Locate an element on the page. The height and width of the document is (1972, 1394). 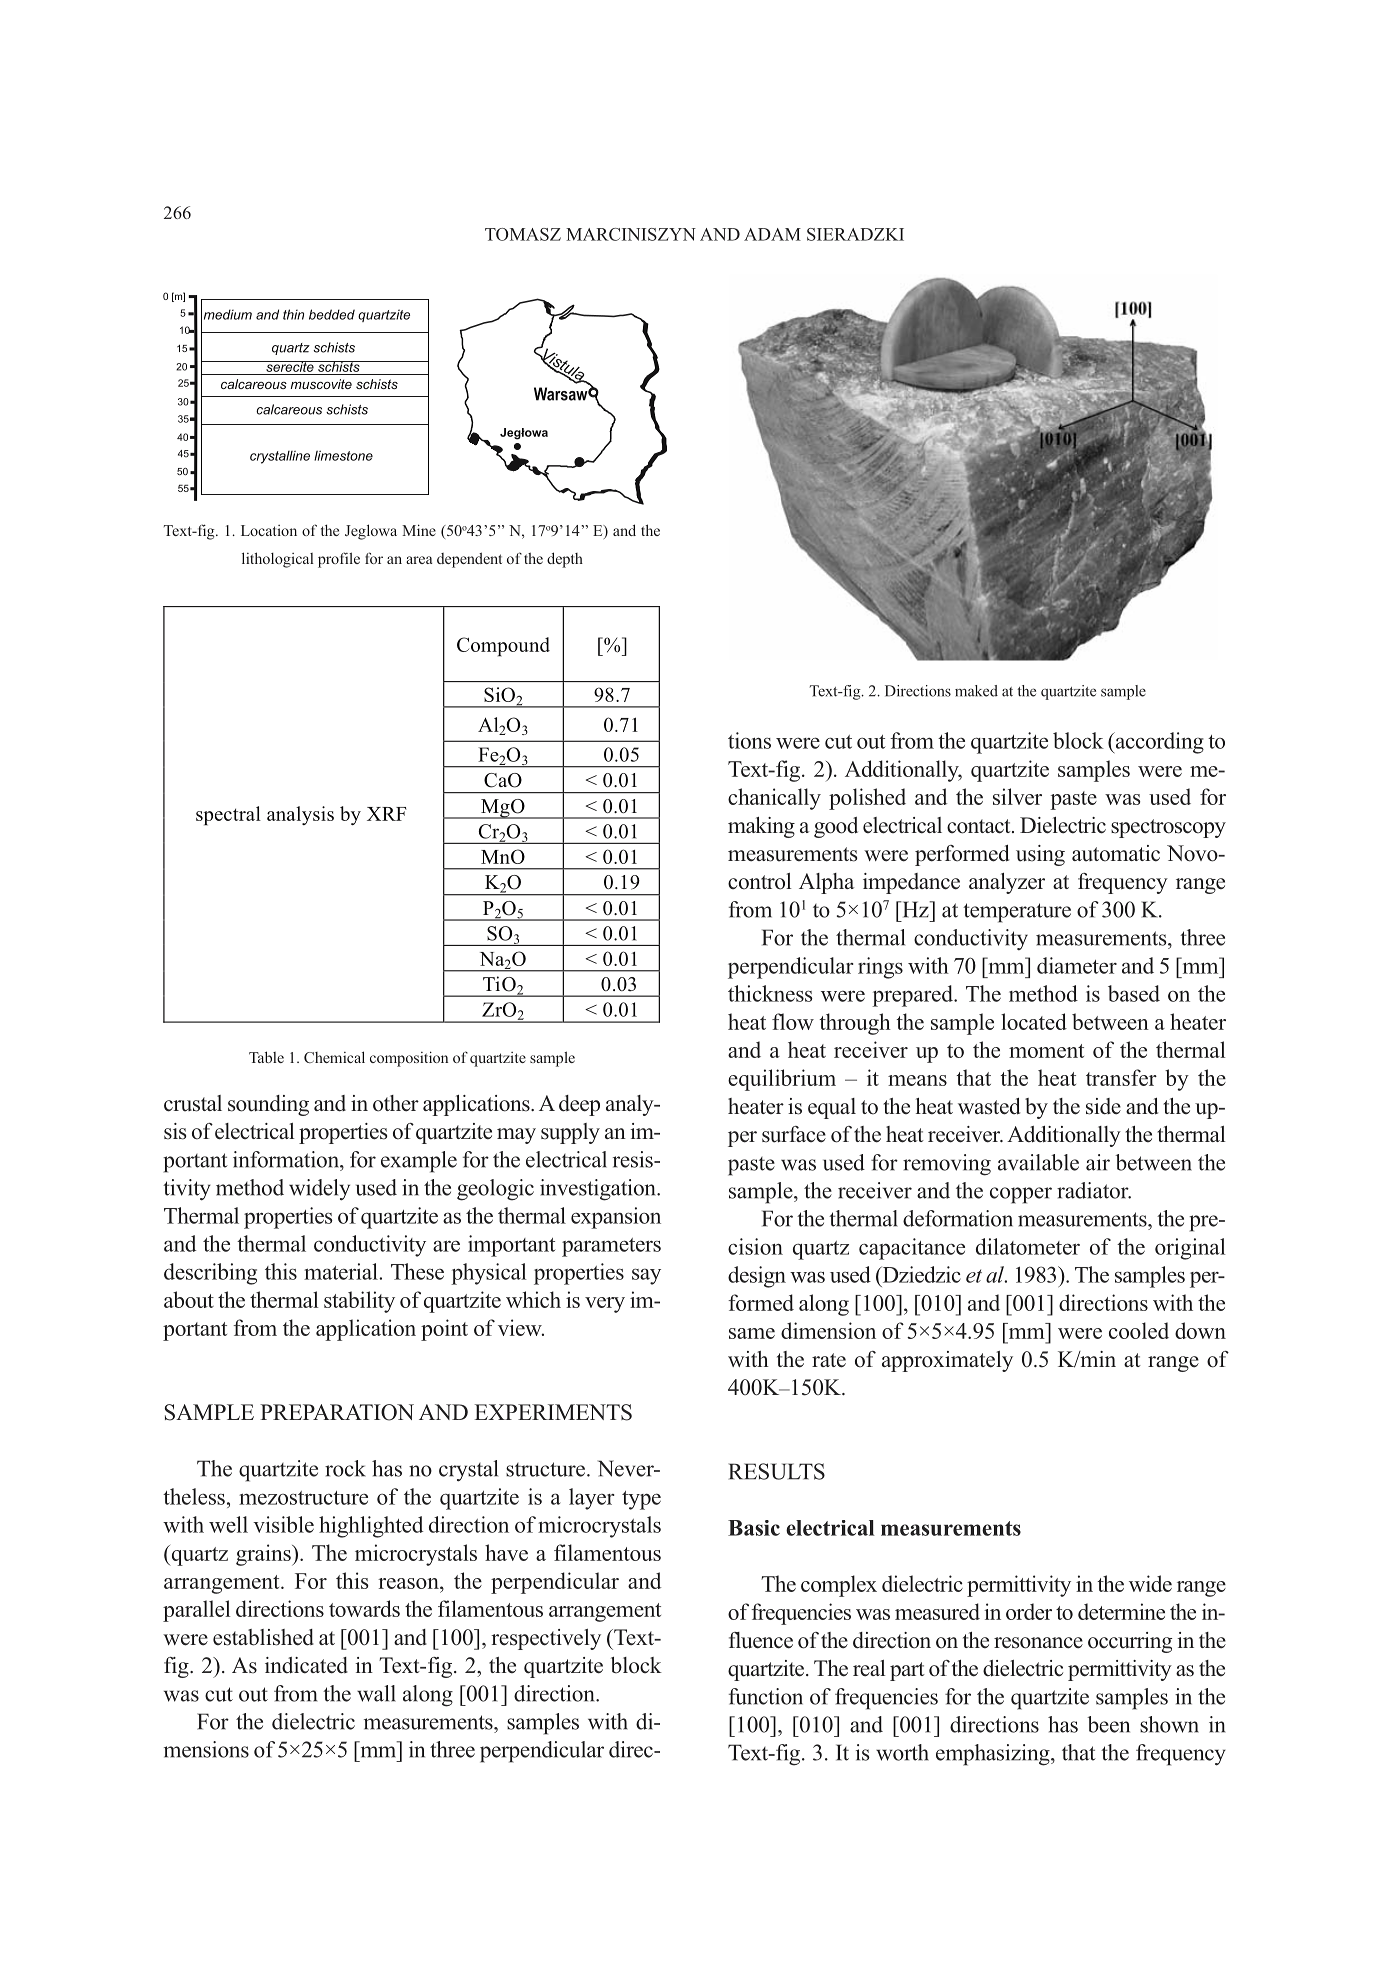
ADAM is located at coordinates (772, 234).
